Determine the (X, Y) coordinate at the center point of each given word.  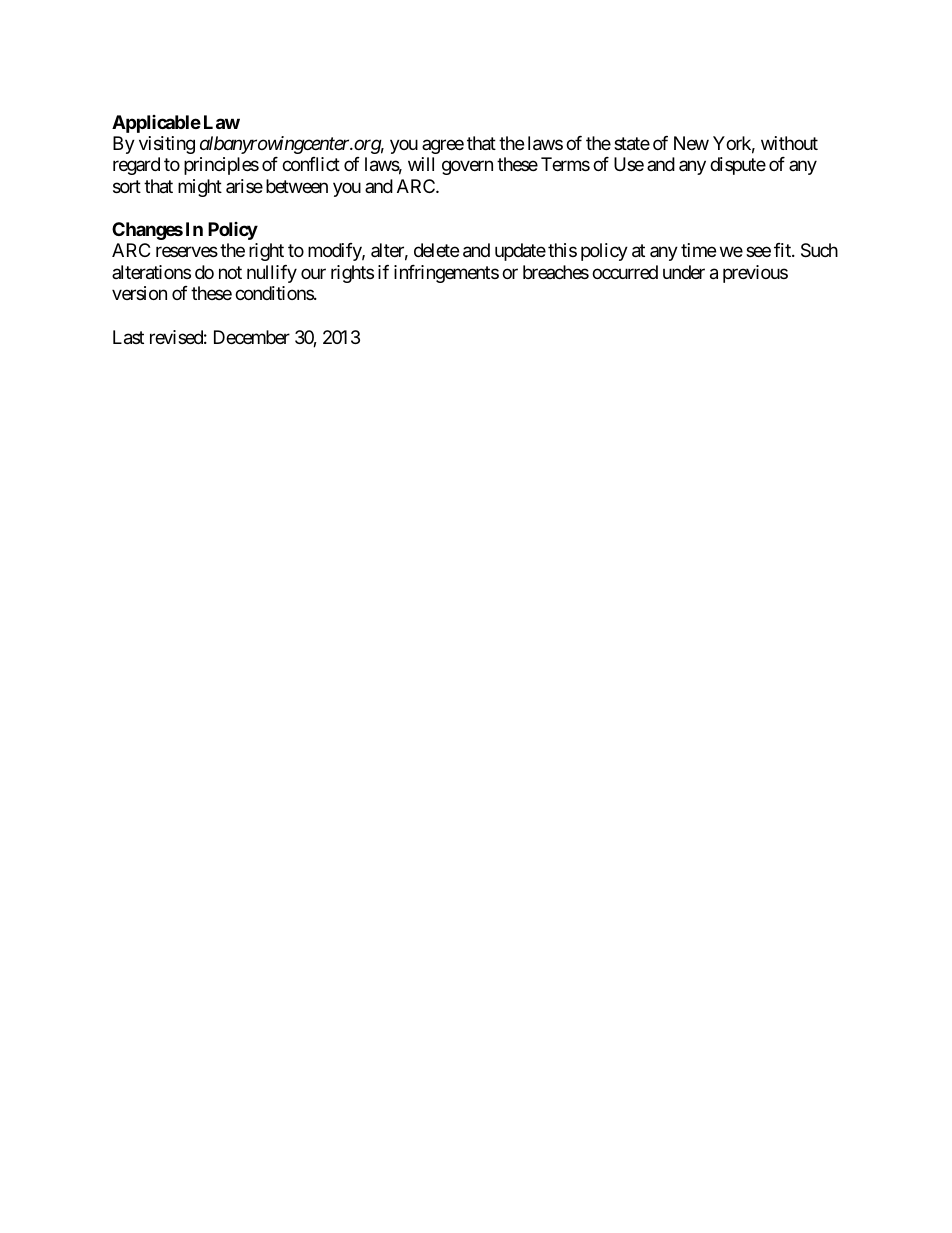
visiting (167, 145)
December (252, 337)
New (691, 143)
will (421, 164)
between (297, 186)
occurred (625, 272)
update (520, 252)
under (684, 272)
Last (128, 337)
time (698, 250)
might (200, 188)
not (230, 272)
